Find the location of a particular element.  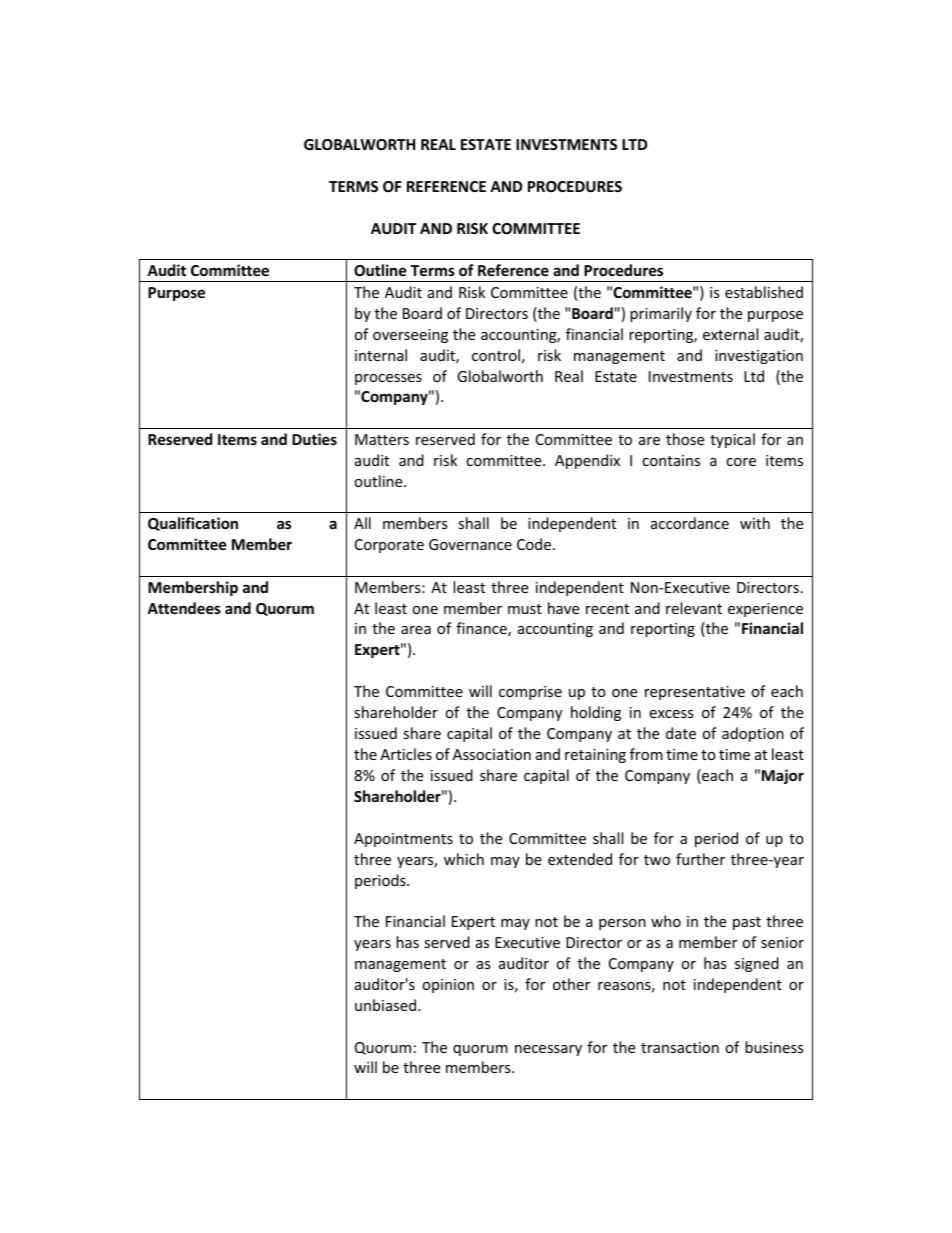

Governance is located at coordinates (470, 544).
